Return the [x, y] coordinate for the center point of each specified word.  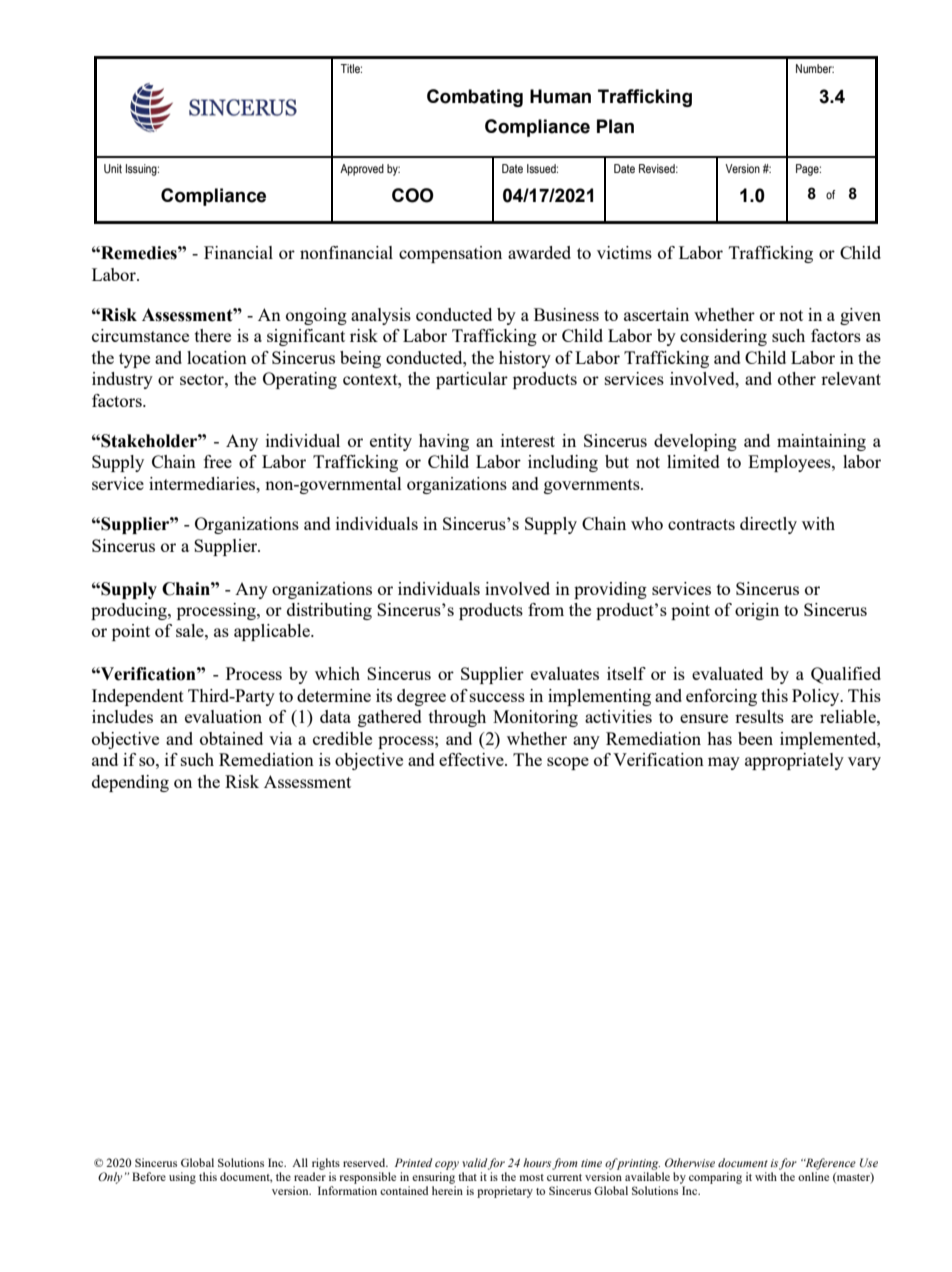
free [218, 461]
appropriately [794, 761]
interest [528, 440]
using [182, 1178]
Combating [475, 98]
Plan [615, 126]
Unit [113, 168]
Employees [790, 463]
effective [472, 759]
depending [130, 783]
